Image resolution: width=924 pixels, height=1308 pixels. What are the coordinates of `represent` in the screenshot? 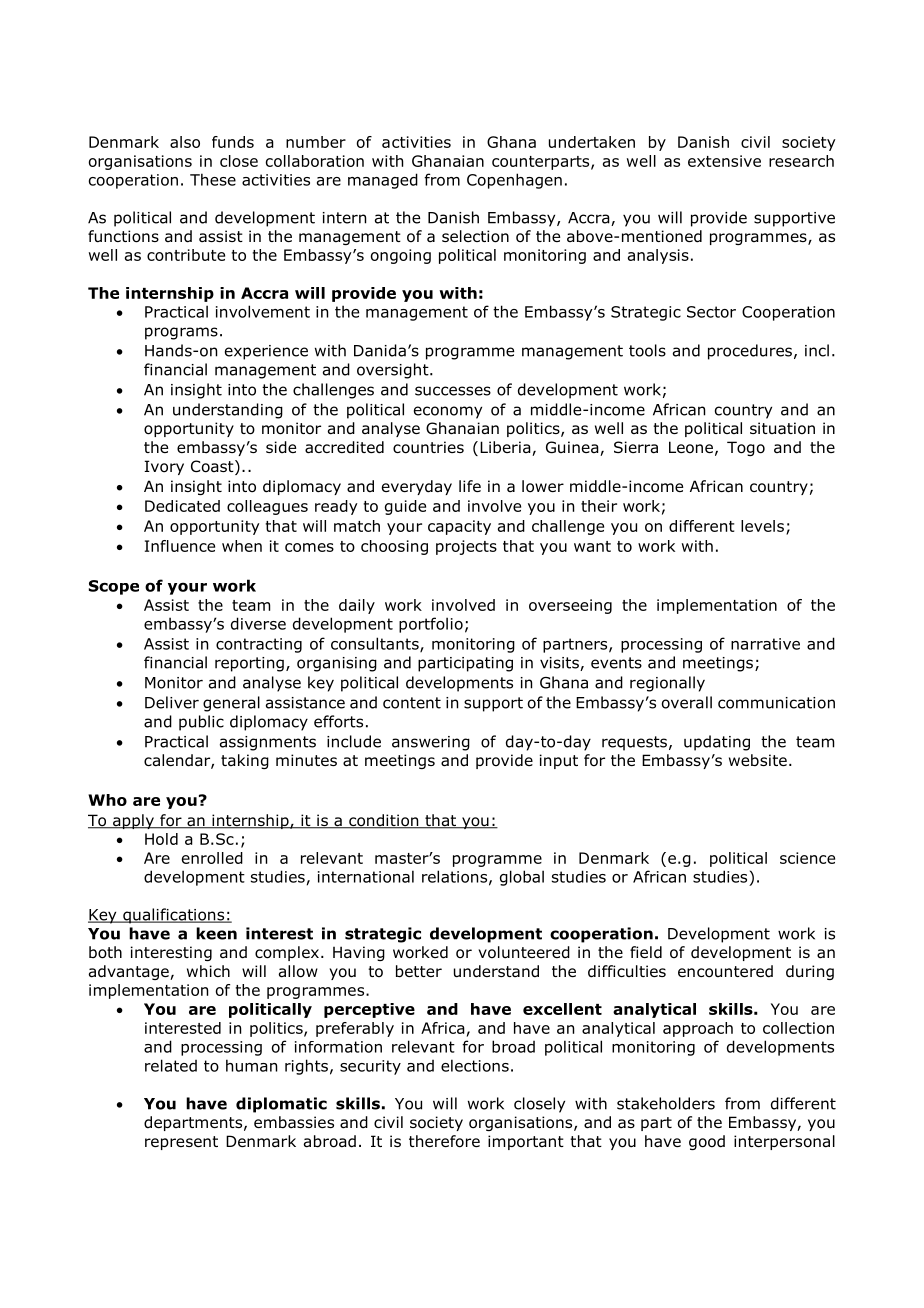 It's located at (181, 1143).
